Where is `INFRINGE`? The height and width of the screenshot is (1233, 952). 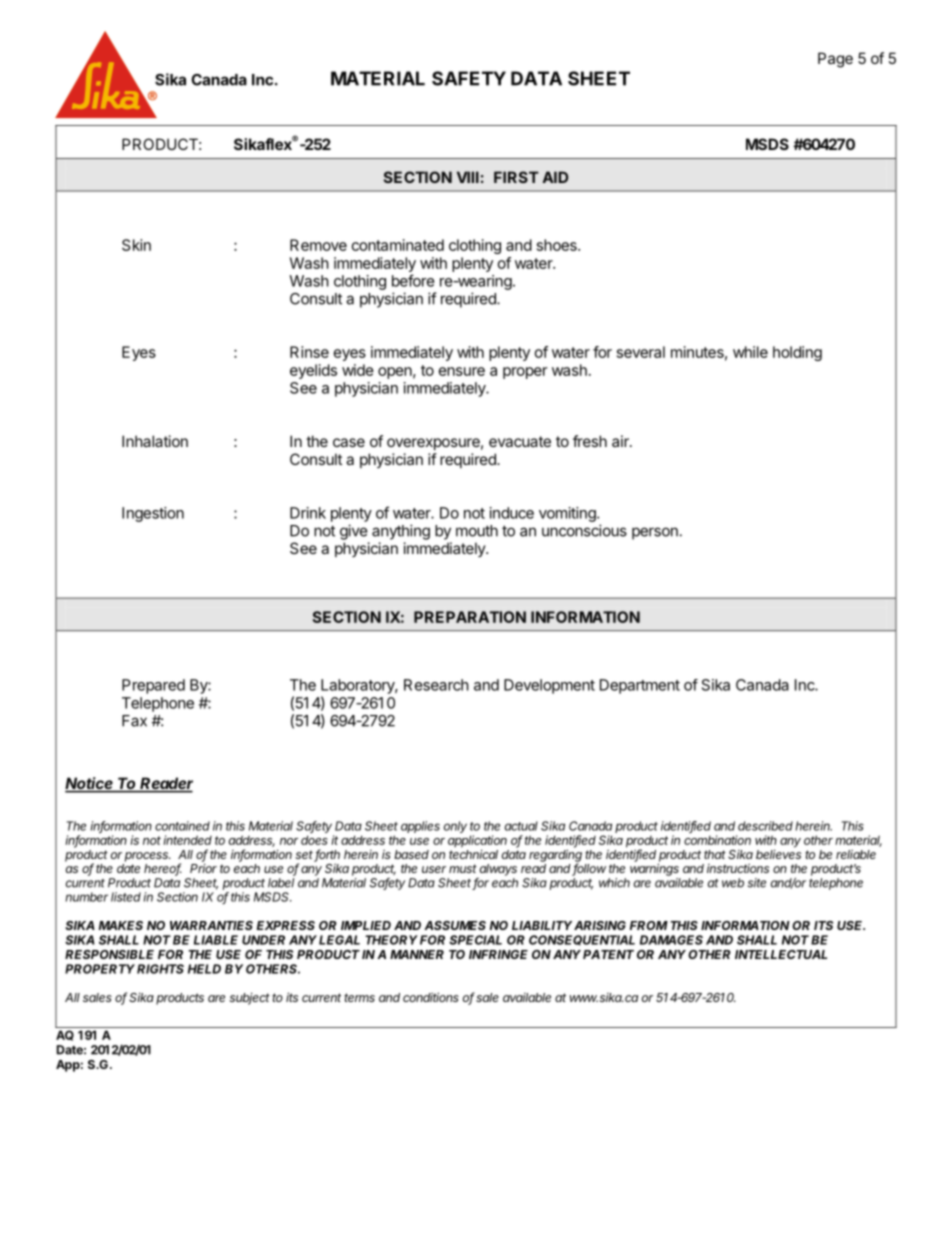 INFRINGE is located at coordinates (498, 954).
